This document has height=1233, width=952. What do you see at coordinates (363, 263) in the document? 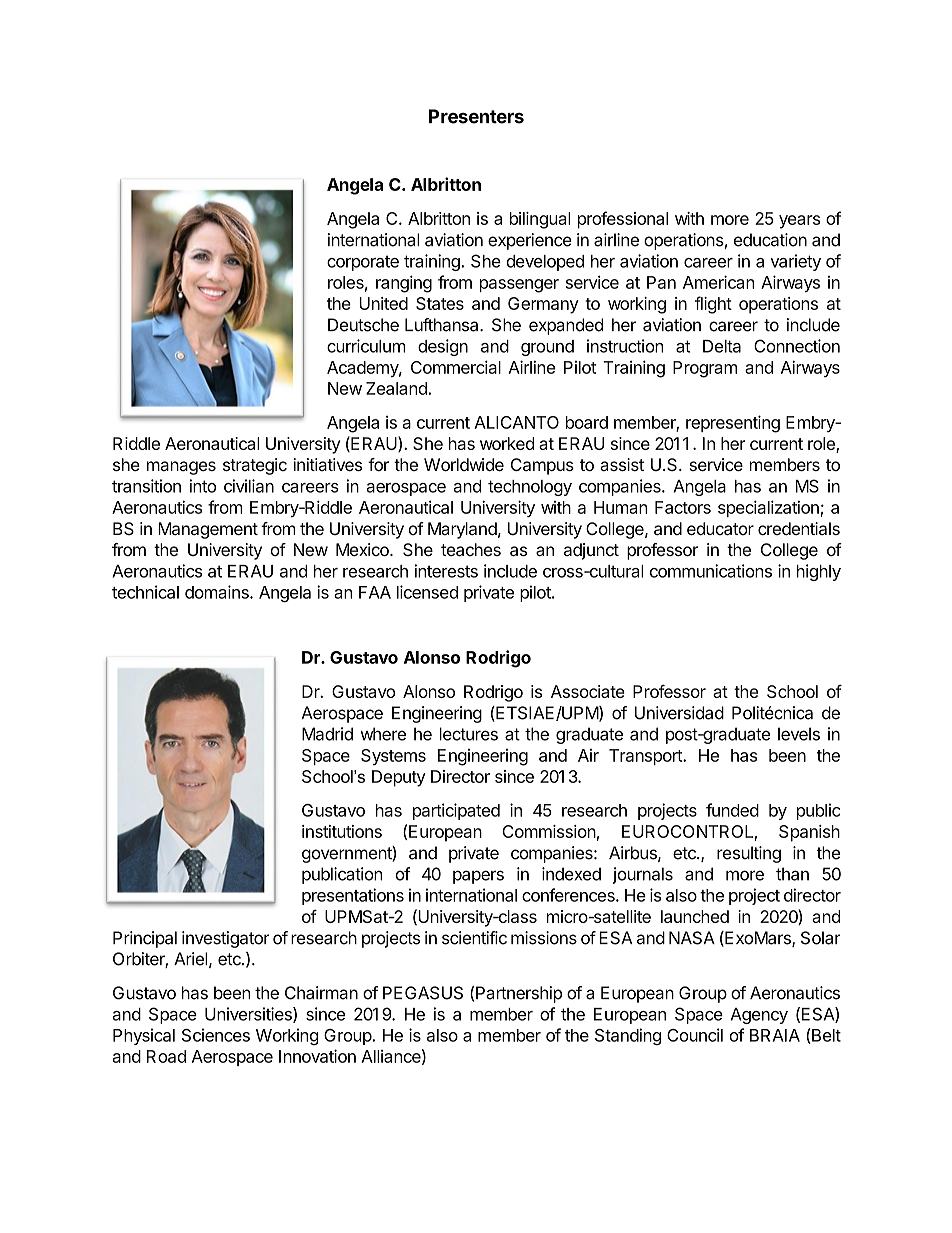
I see `corporate` at bounding box center [363, 263].
